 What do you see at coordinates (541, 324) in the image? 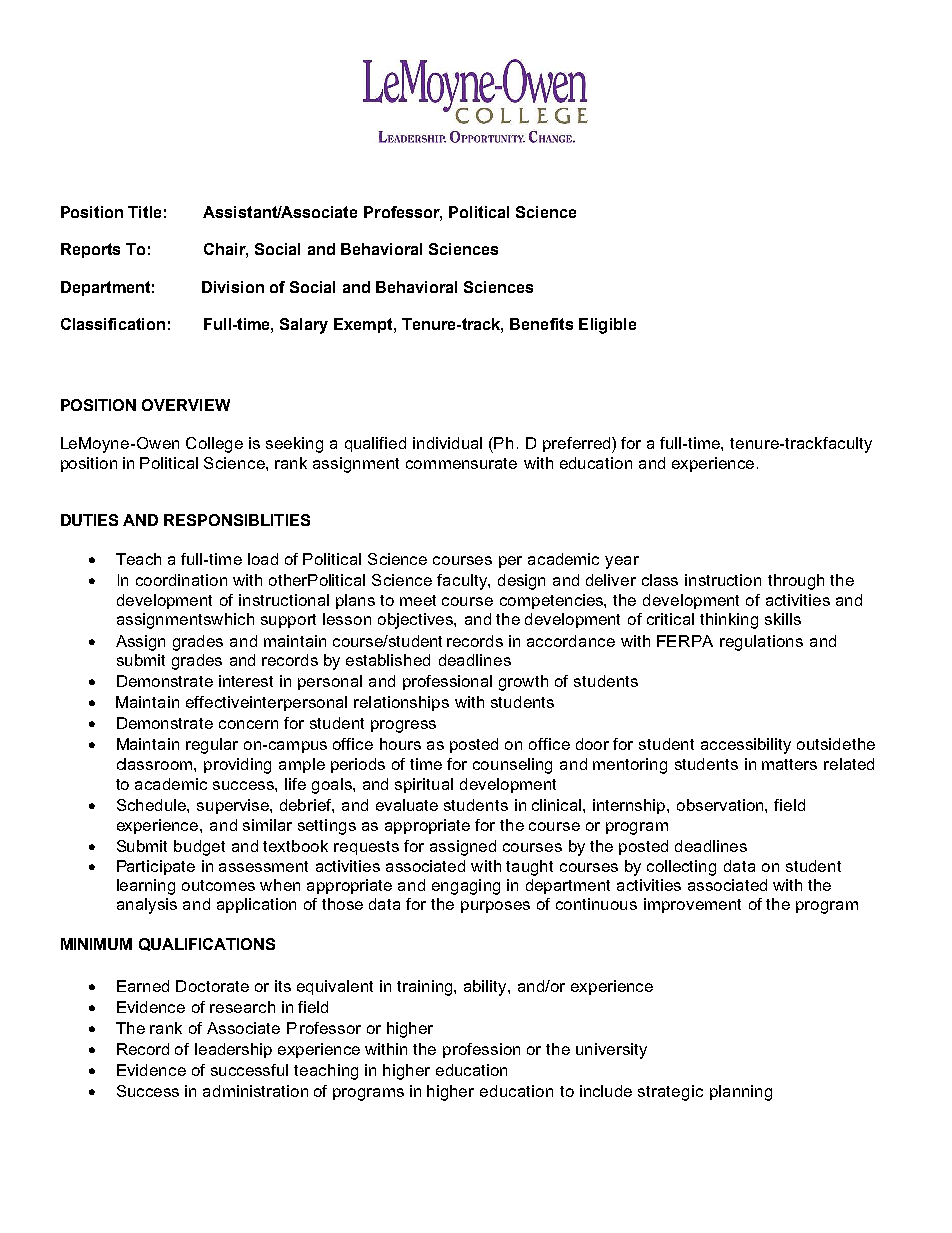
I see `Benefits` at bounding box center [541, 324].
